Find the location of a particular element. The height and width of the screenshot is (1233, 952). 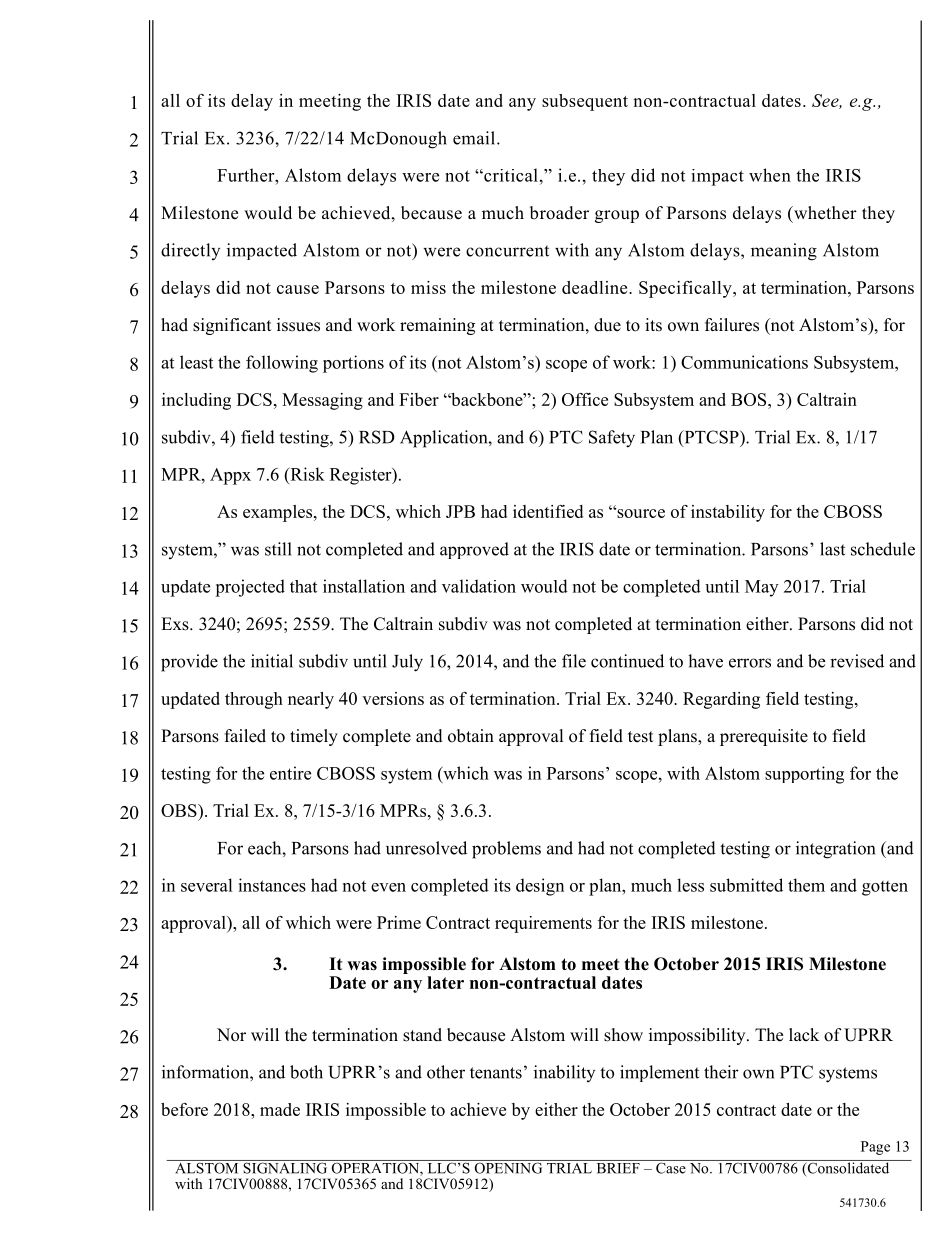

OPENING is located at coordinates (508, 1167).
